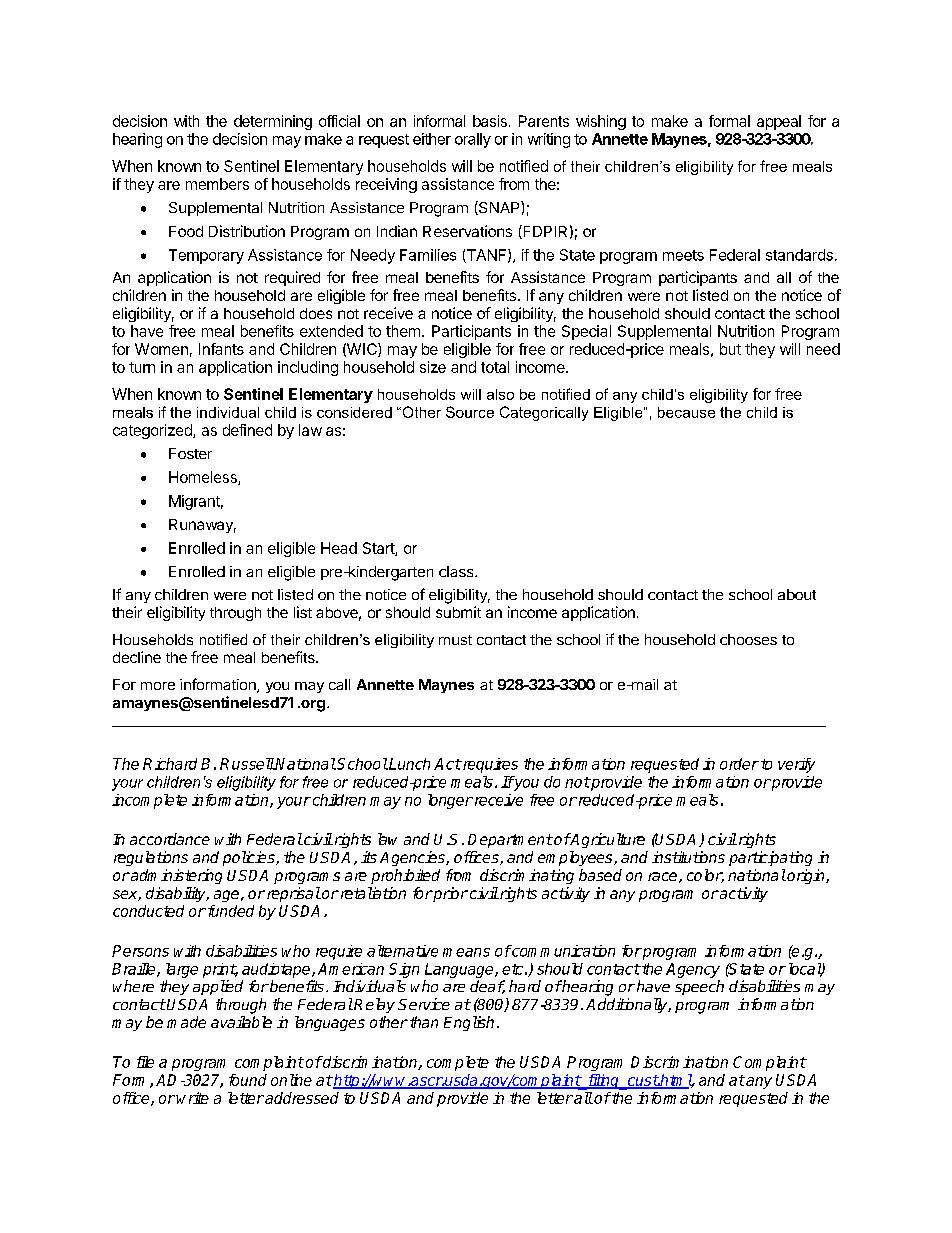  What do you see at coordinates (686, 412) in the image?
I see `because` at bounding box center [686, 412].
